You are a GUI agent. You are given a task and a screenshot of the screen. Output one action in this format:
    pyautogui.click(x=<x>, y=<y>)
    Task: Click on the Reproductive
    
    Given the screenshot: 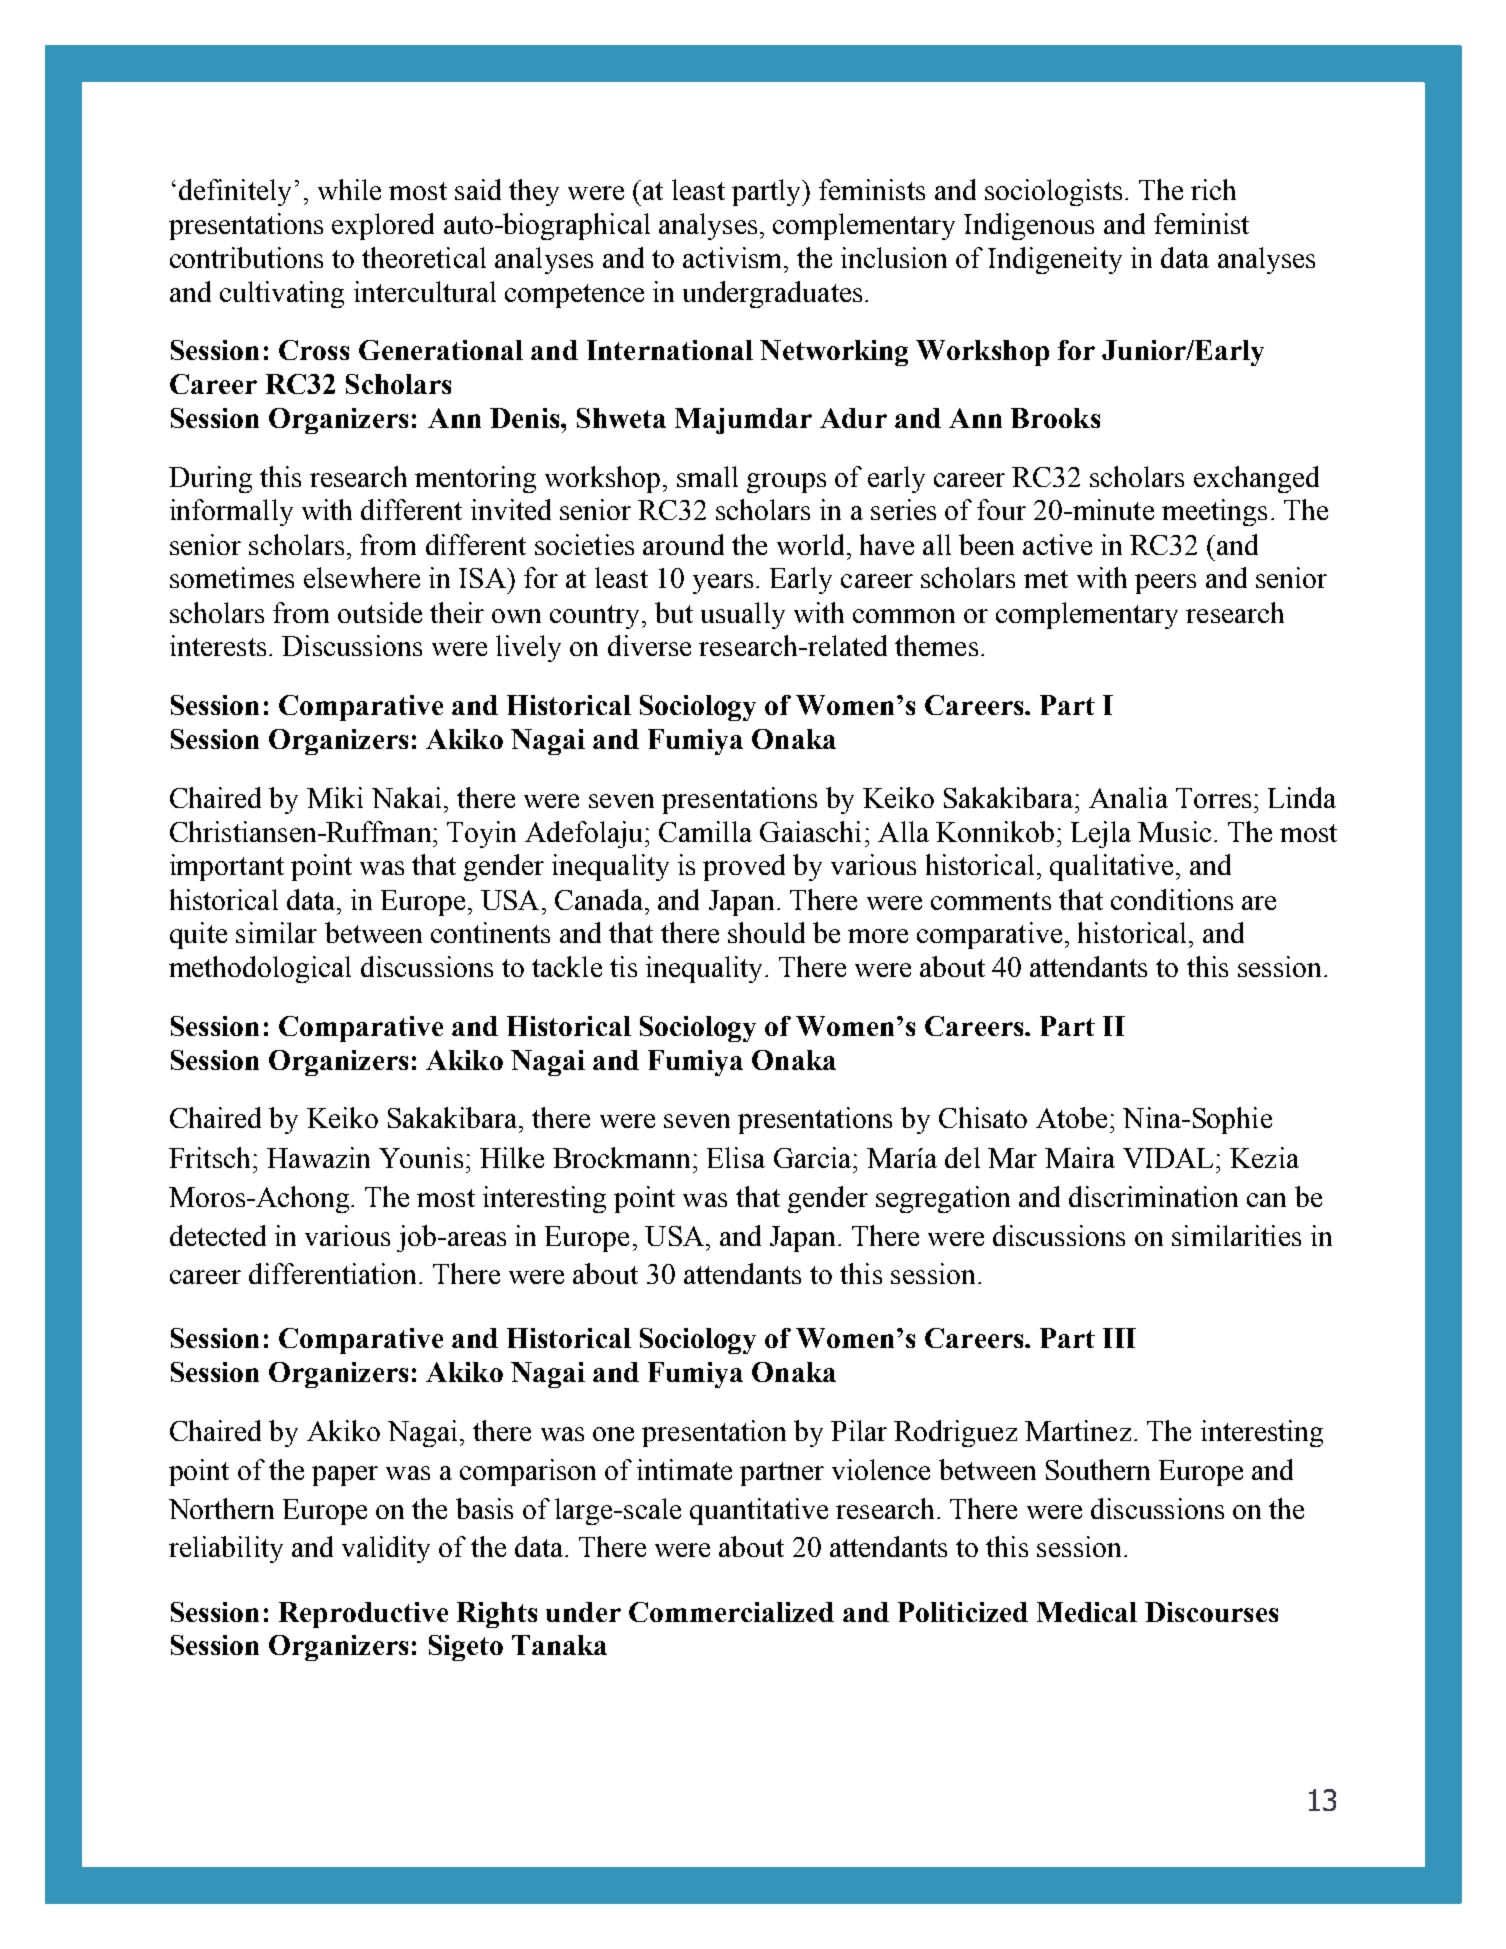 What is the action you would take?
    pyautogui.click(x=363, y=1615)
